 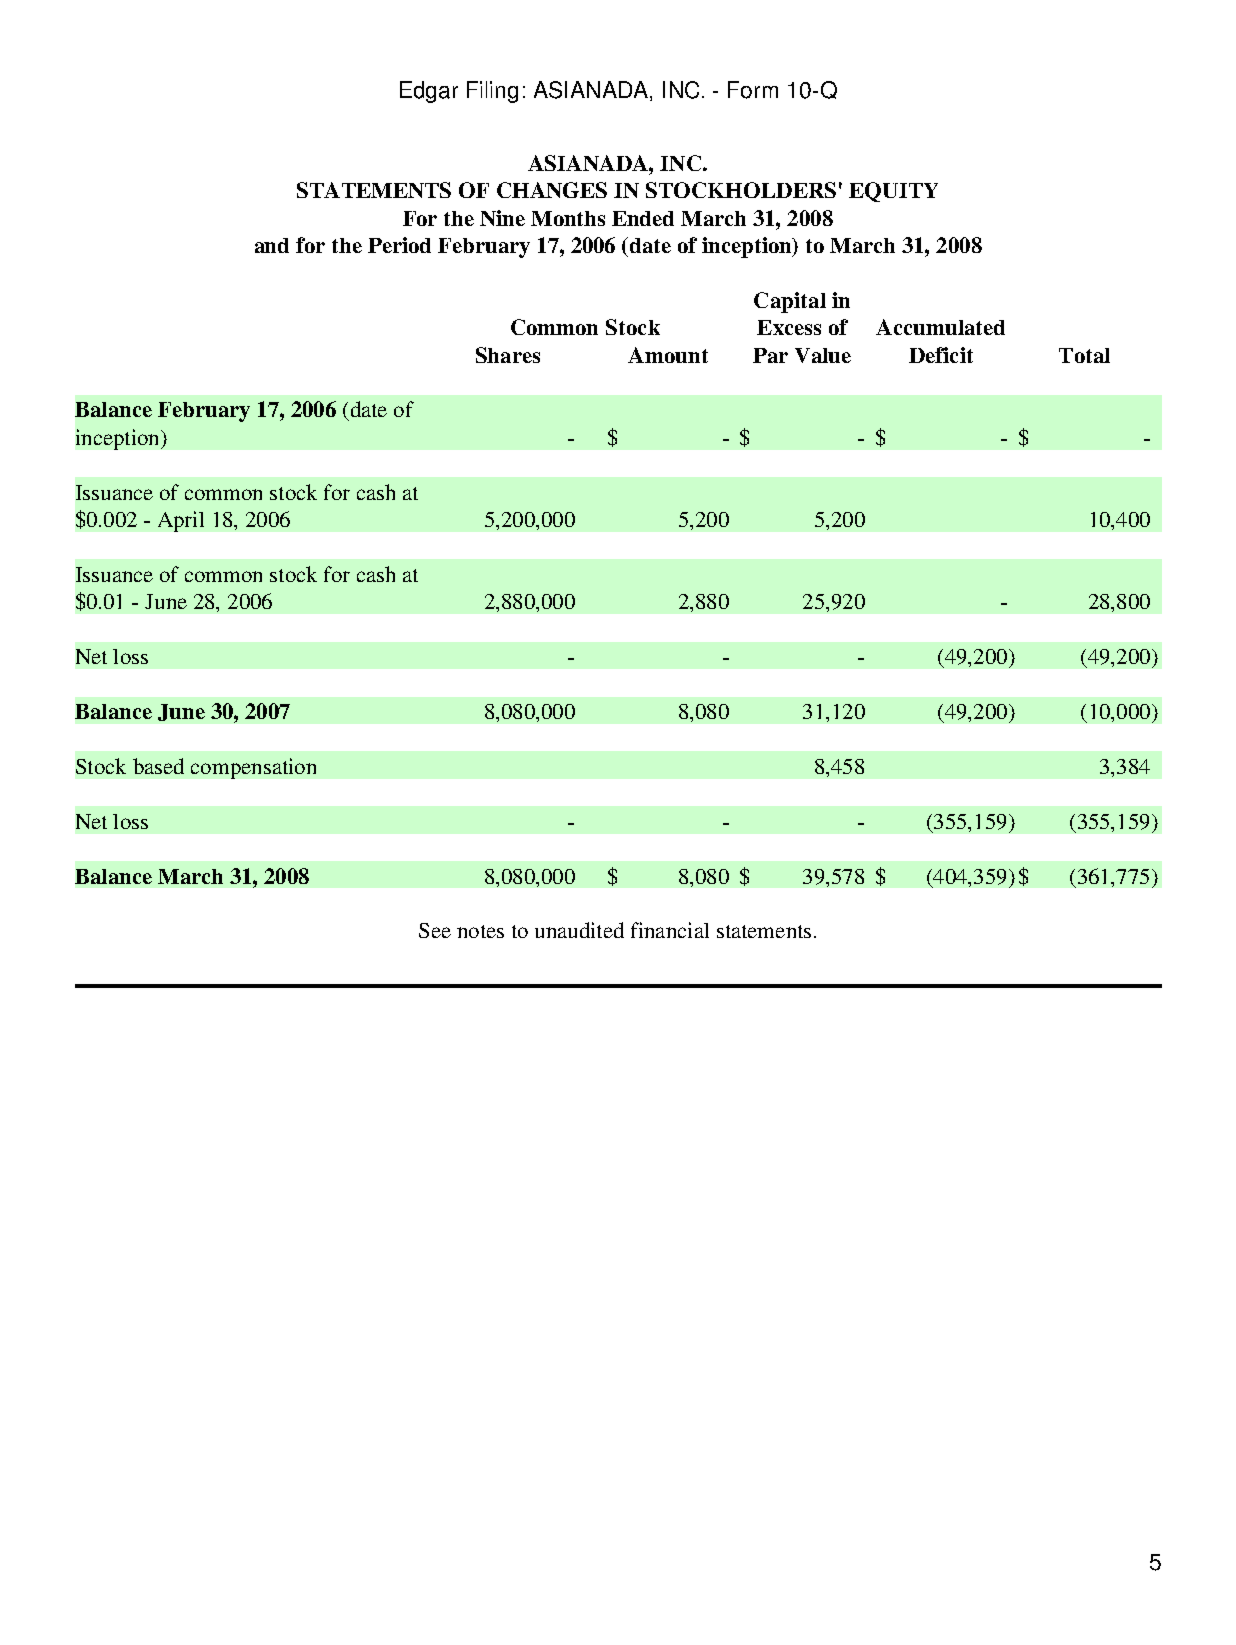 What do you see at coordinates (429, 92) in the screenshot?
I see `Edgar` at bounding box center [429, 92].
